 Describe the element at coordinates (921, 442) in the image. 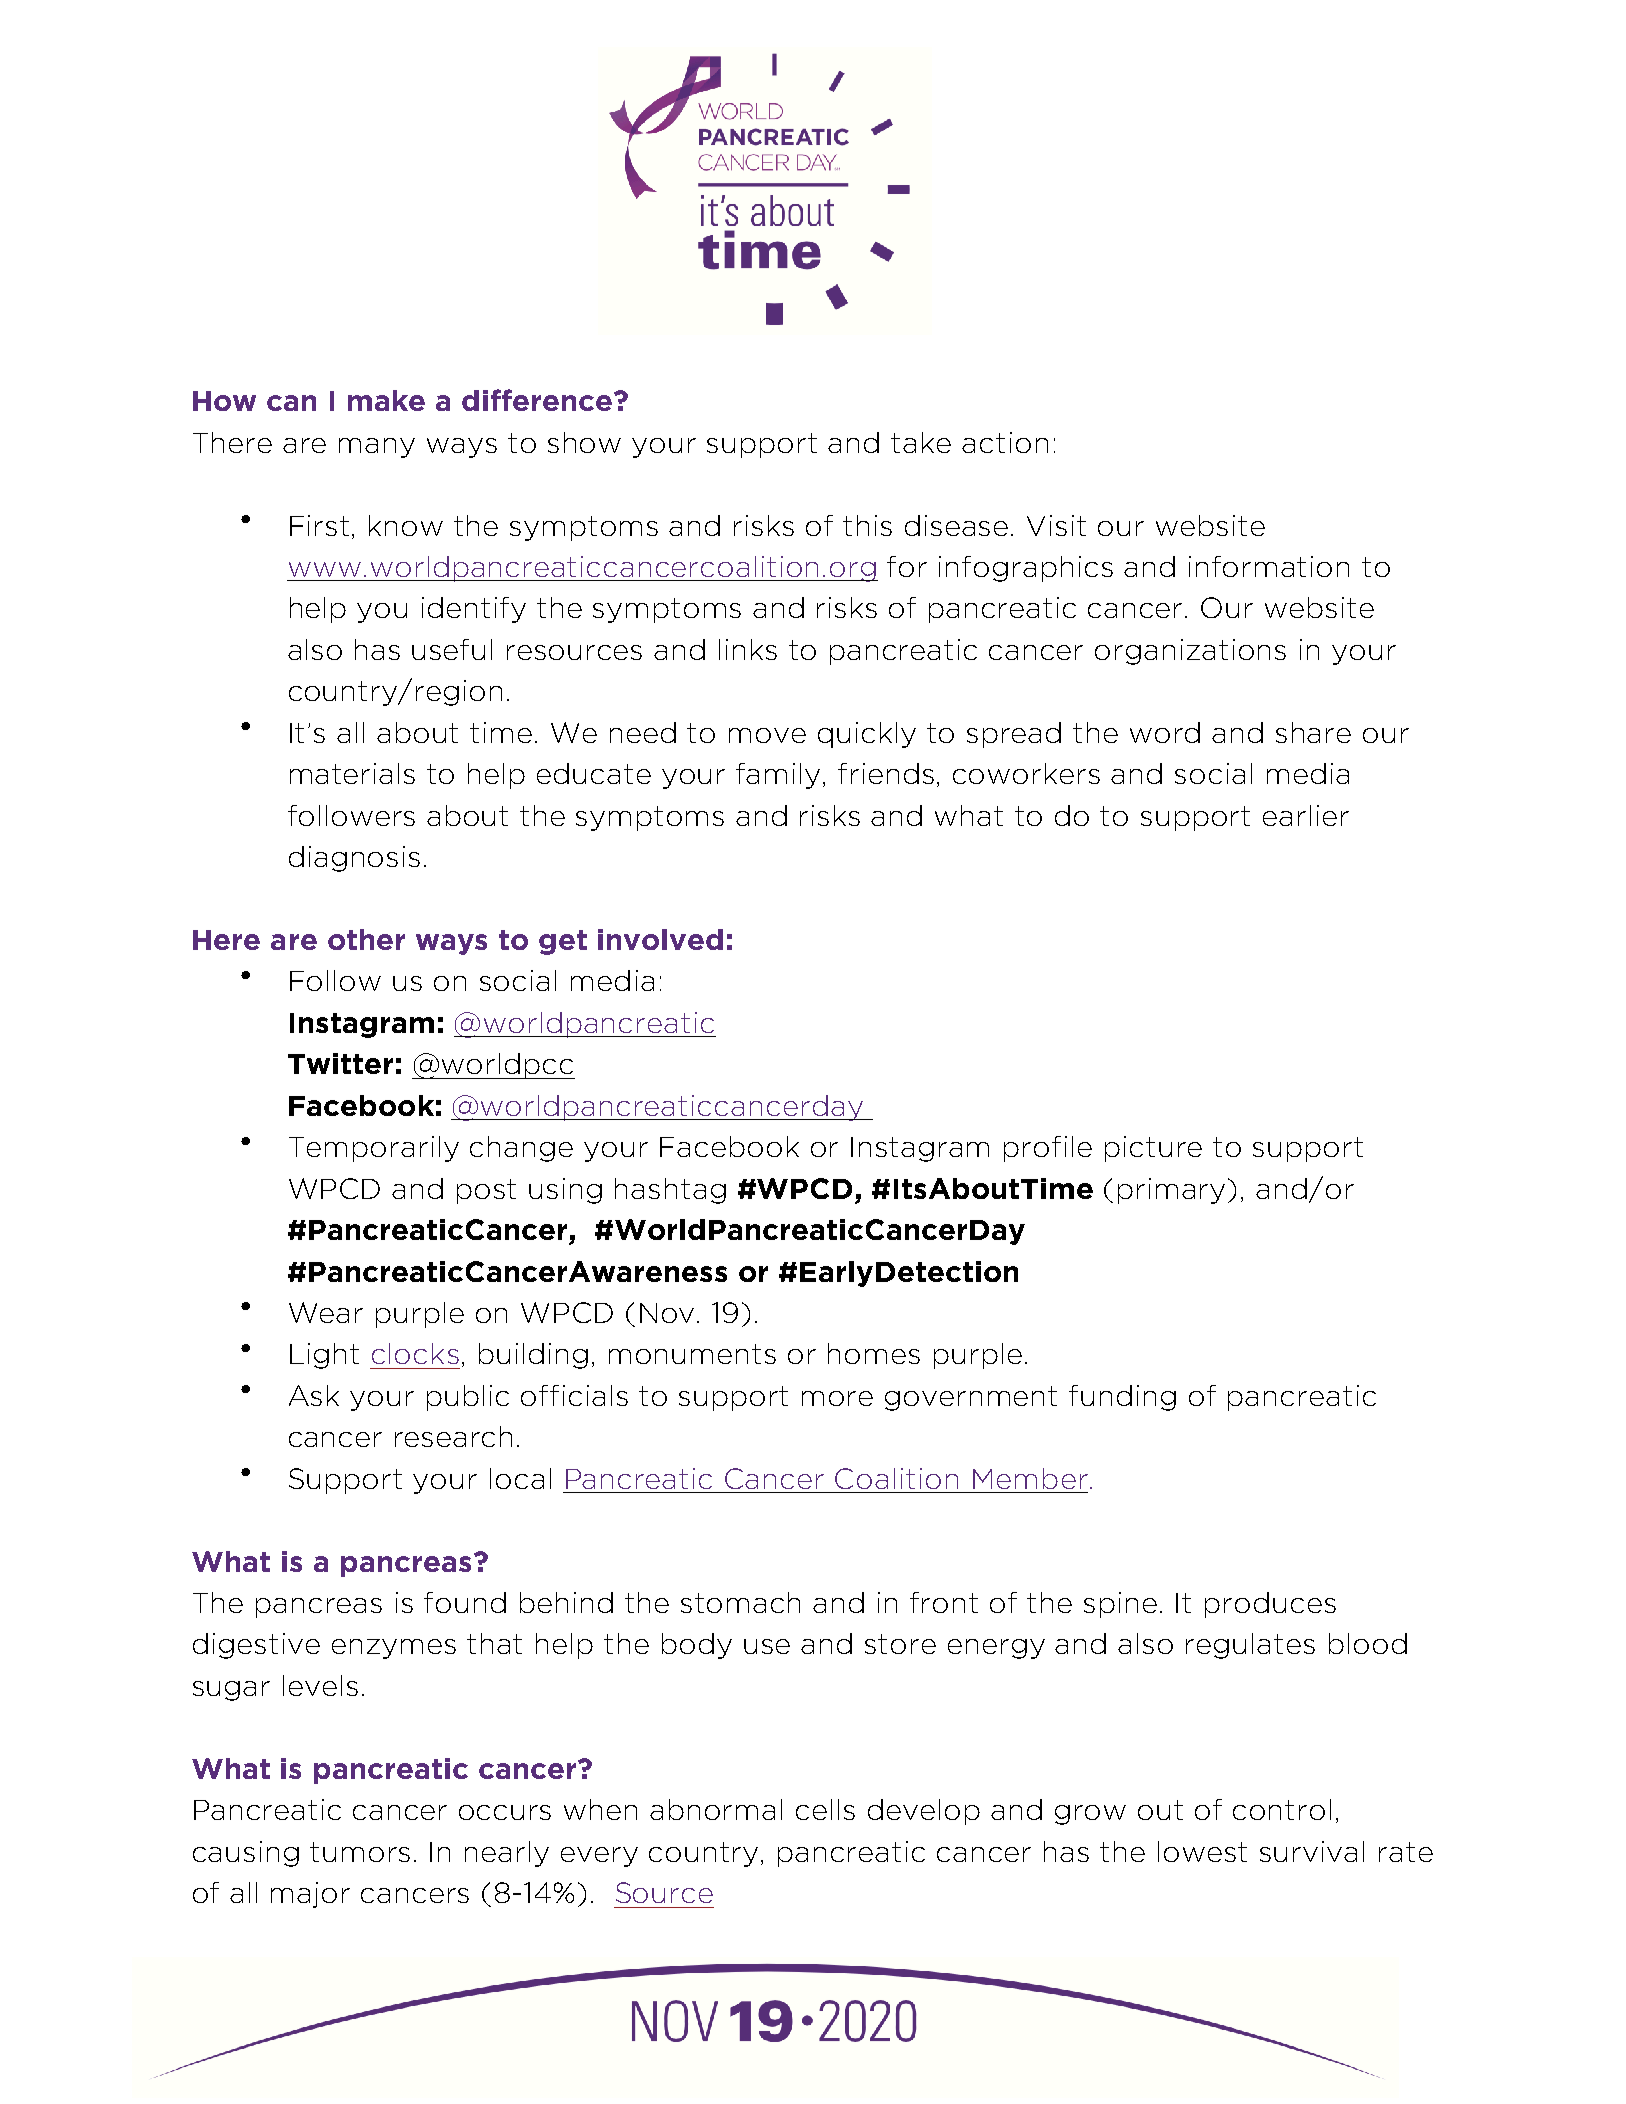

I see `take` at that location.
